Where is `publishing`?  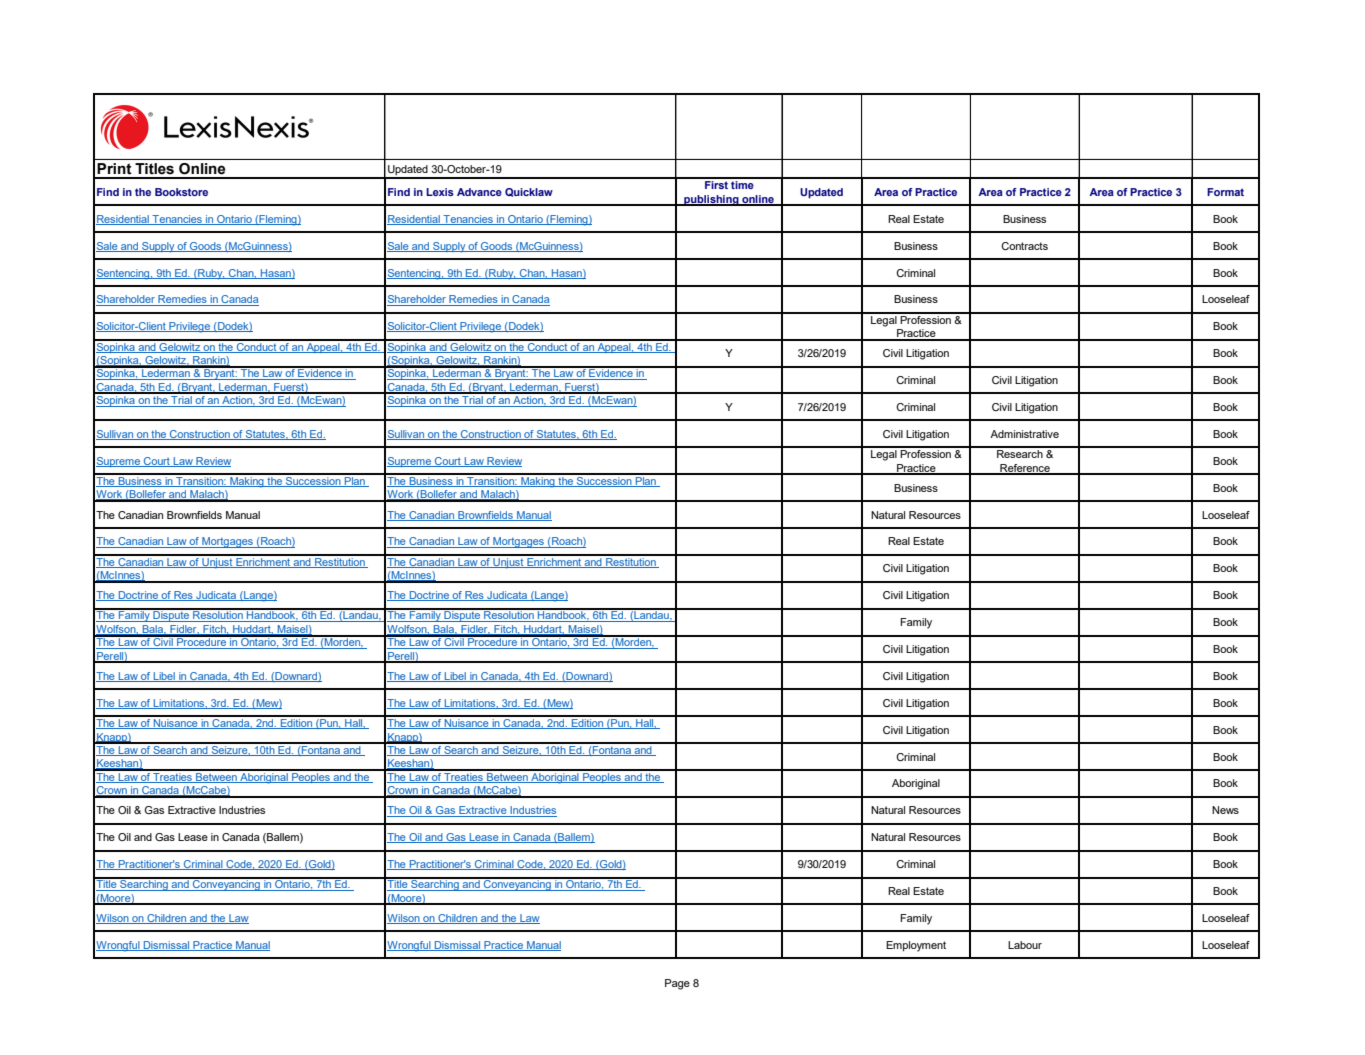
publishing is located at coordinates (711, 200).
